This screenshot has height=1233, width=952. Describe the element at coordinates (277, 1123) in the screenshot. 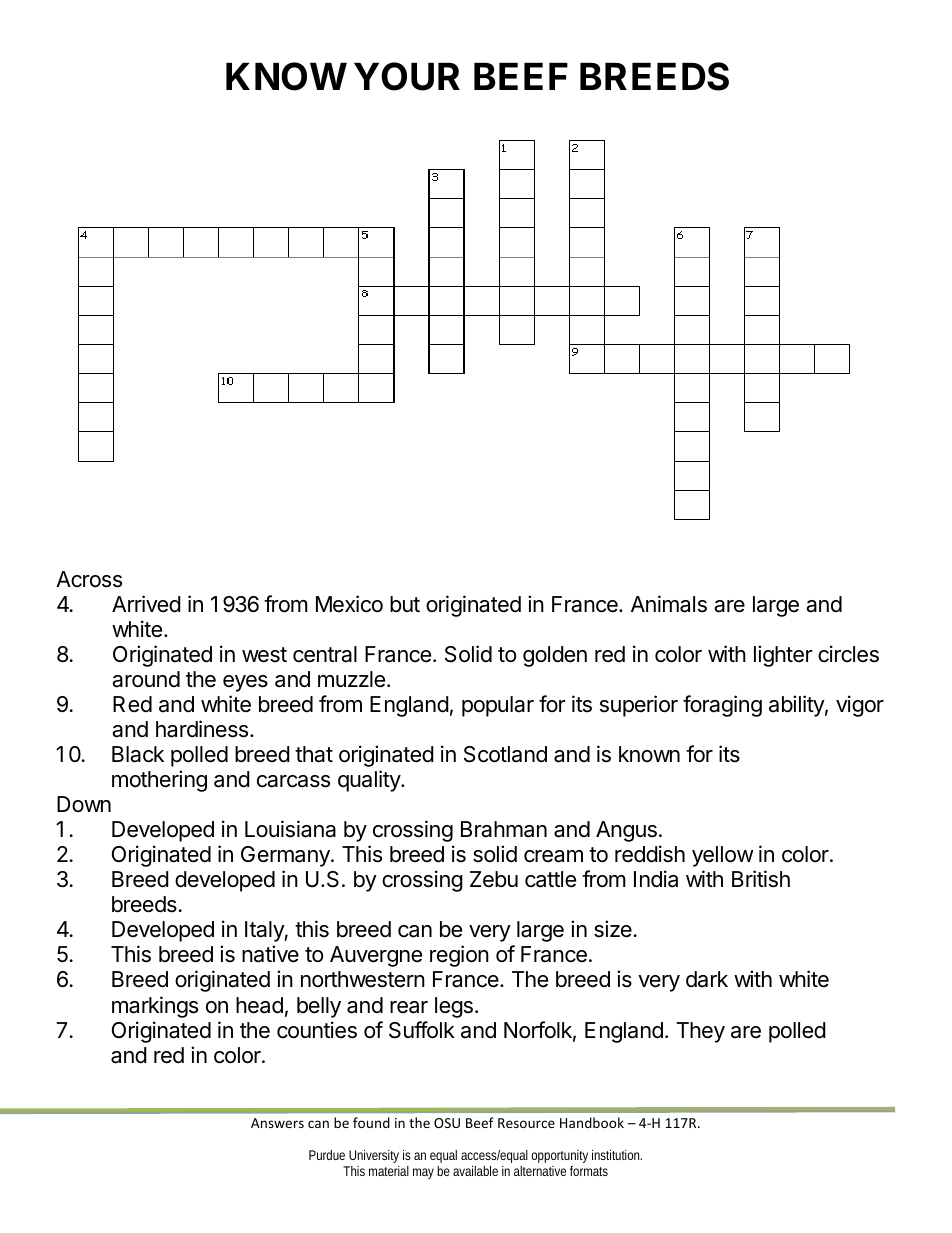

I see `Answers` at that location.
